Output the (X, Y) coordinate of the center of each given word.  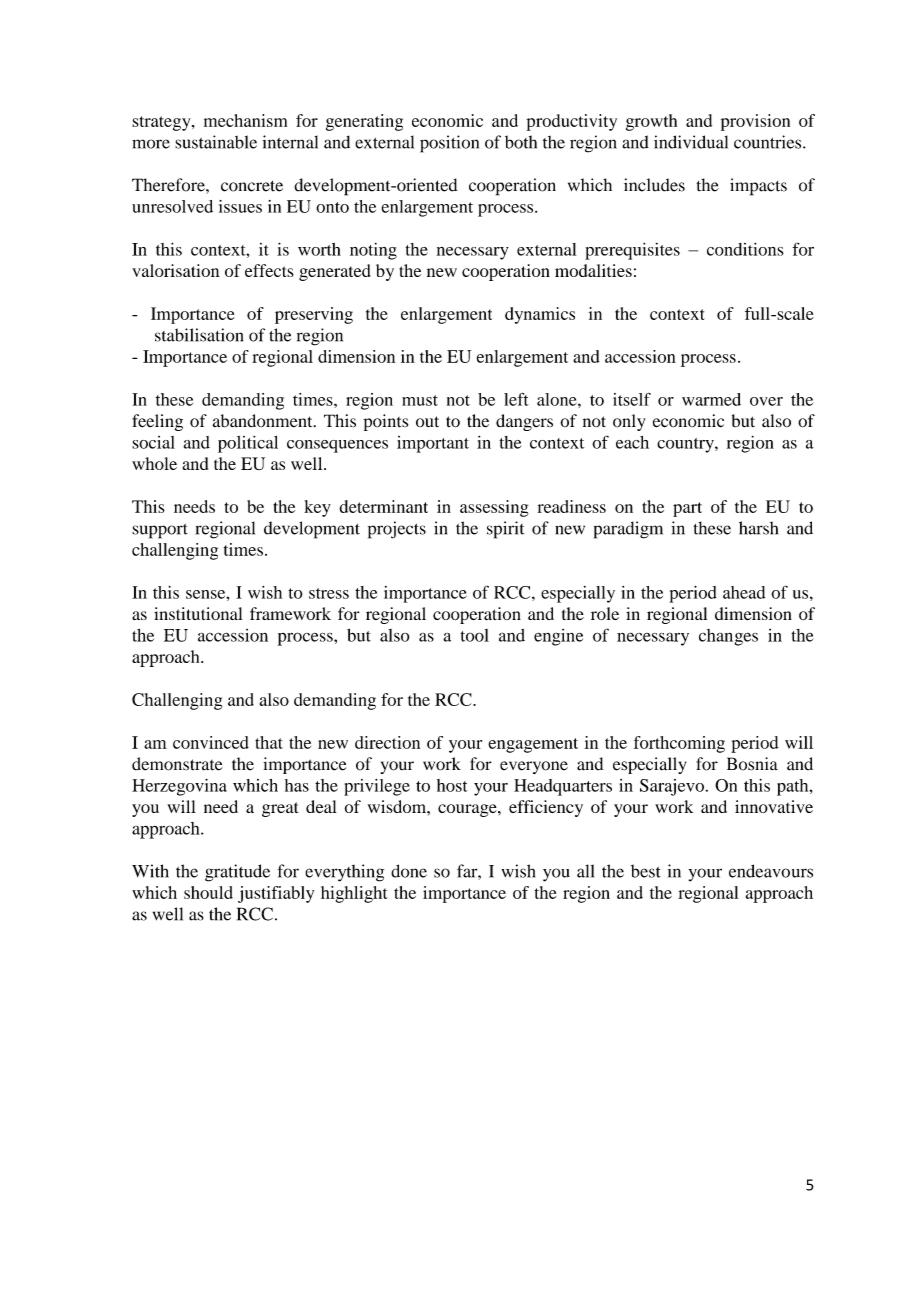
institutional (198, 613)
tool (475, 635)
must (420, 400)
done (409, 871)
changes (728, 637)
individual (691, 142)
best (646, 871)
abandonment (264, 421)
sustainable (216, 142)
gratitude (237, 873)
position (449, 144)
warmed (711, 399)
